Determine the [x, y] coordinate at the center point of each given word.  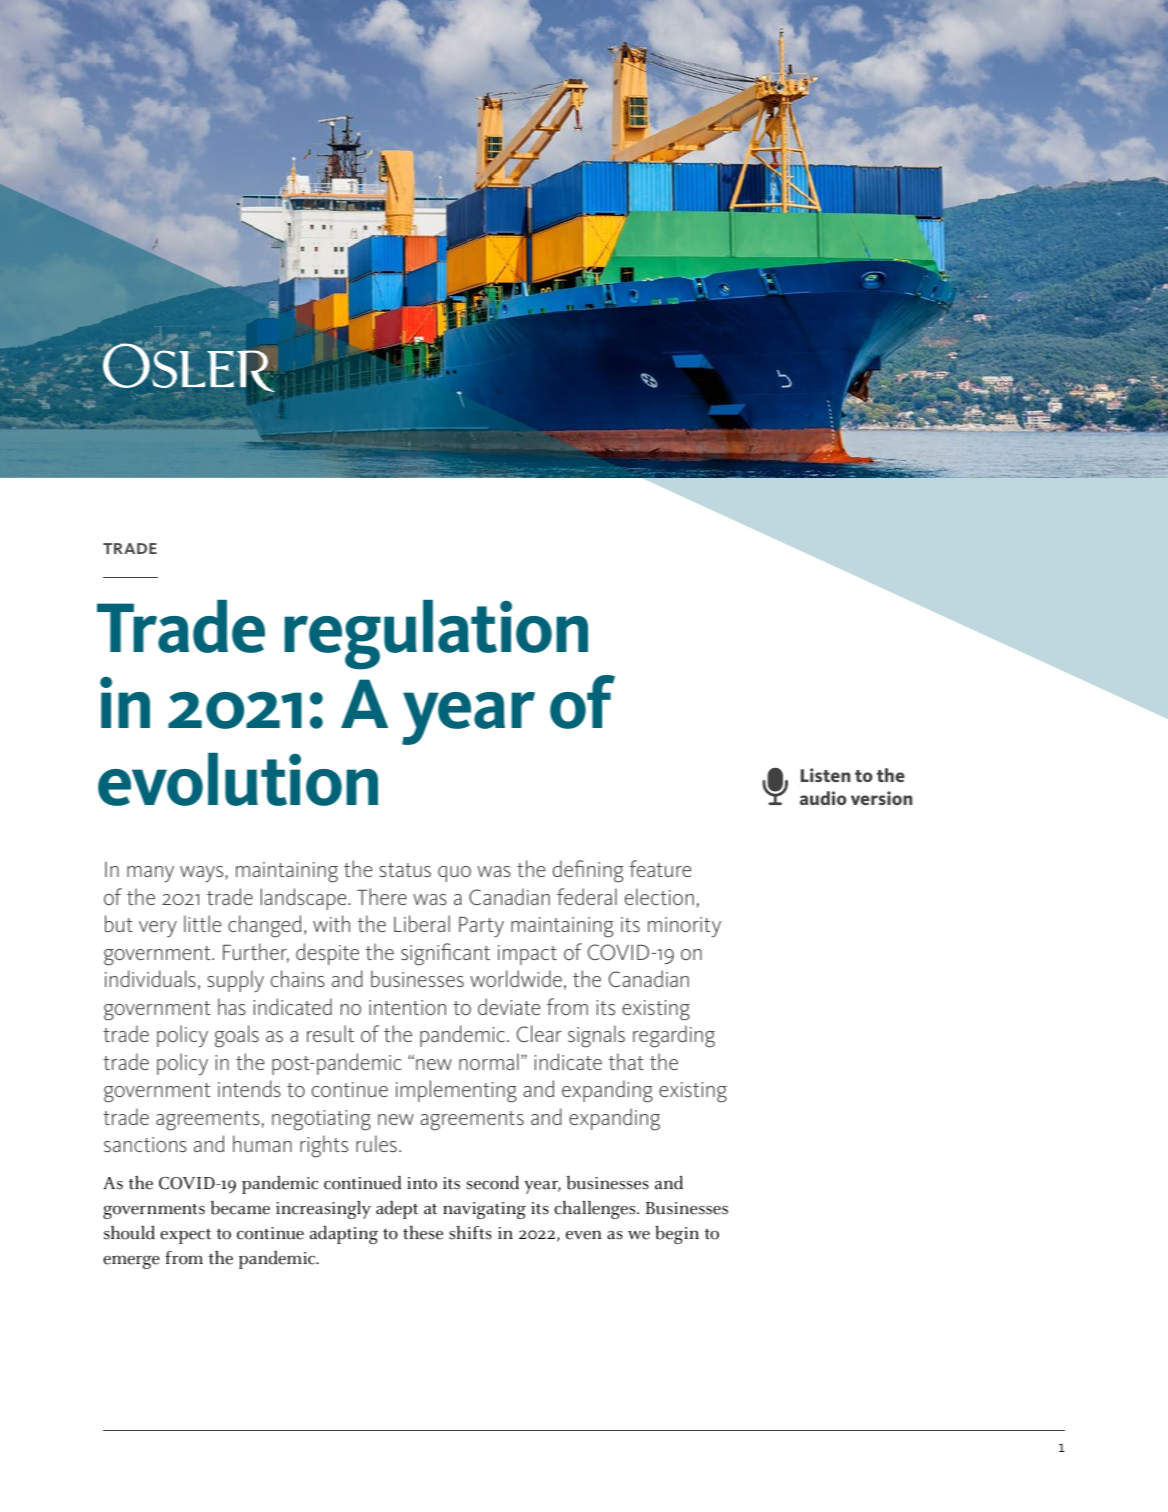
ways [203, 874]
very [158, 929]
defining [588, 871]
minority [684, 927]
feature [660, 868]
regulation [436, 635]
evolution [238, 779]
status [405, 870]
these [423, 1233]
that [626, 1061]
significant [445, 954]
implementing [456, 1091]
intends [249, 1088]
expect [185, 1236]
